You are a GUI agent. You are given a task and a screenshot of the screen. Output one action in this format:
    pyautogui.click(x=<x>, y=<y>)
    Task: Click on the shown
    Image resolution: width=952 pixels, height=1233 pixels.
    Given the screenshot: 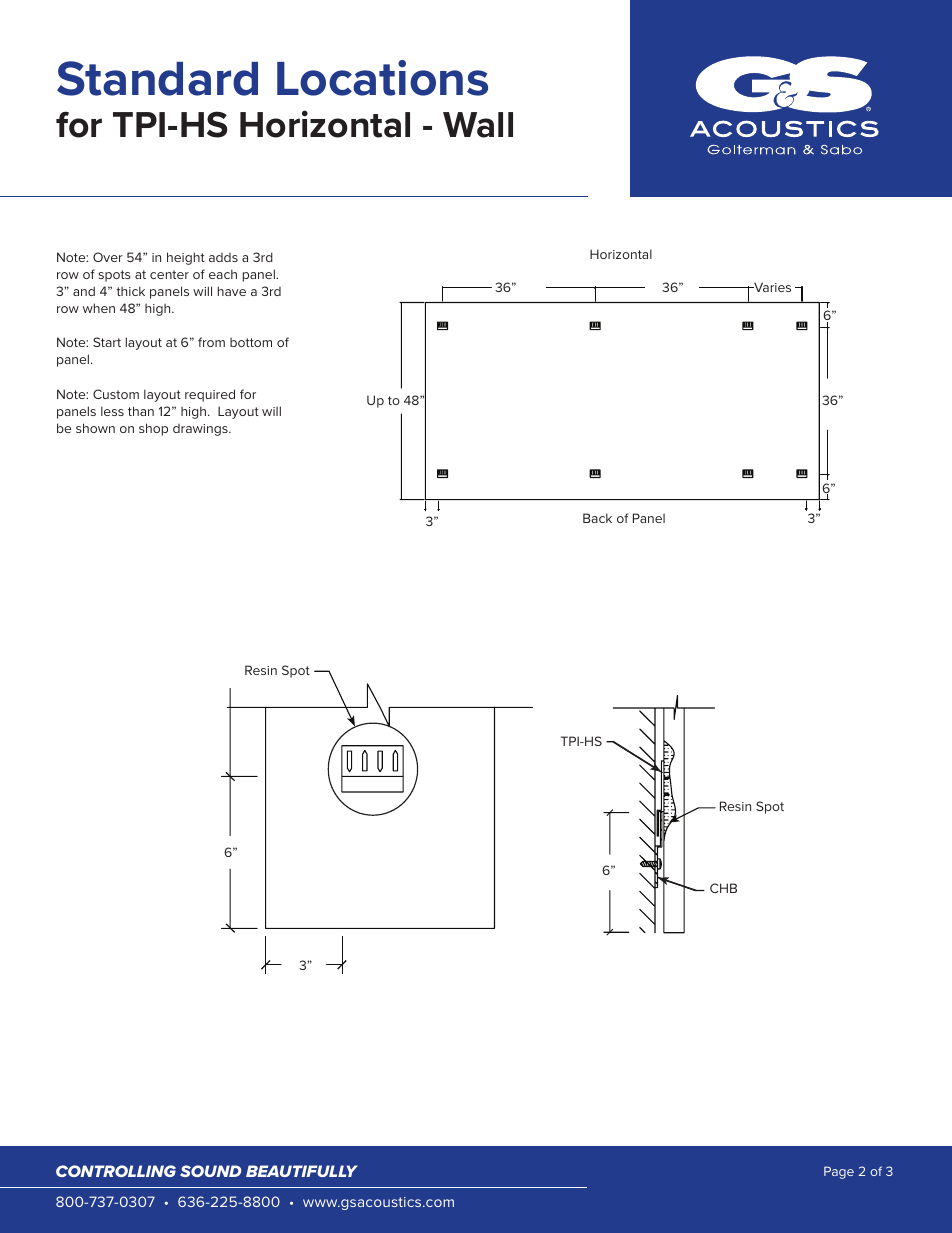 What is the action you would take?
    pyautogui.click(x=95, y=428)
